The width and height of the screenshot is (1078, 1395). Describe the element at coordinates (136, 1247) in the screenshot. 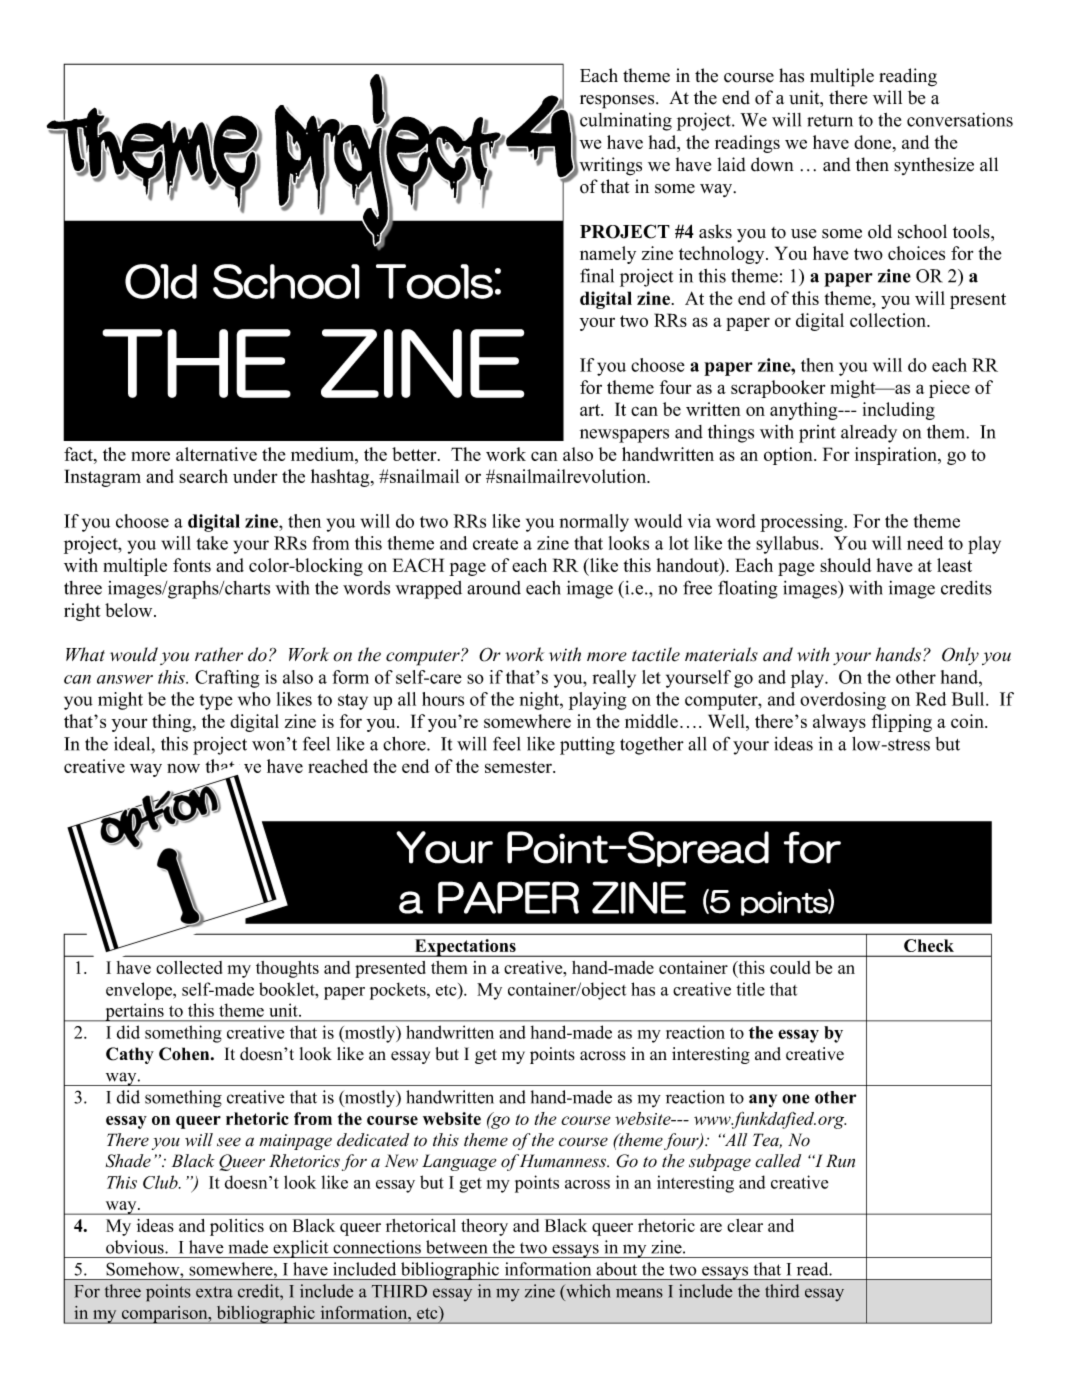

I see `obvious` at that location.
